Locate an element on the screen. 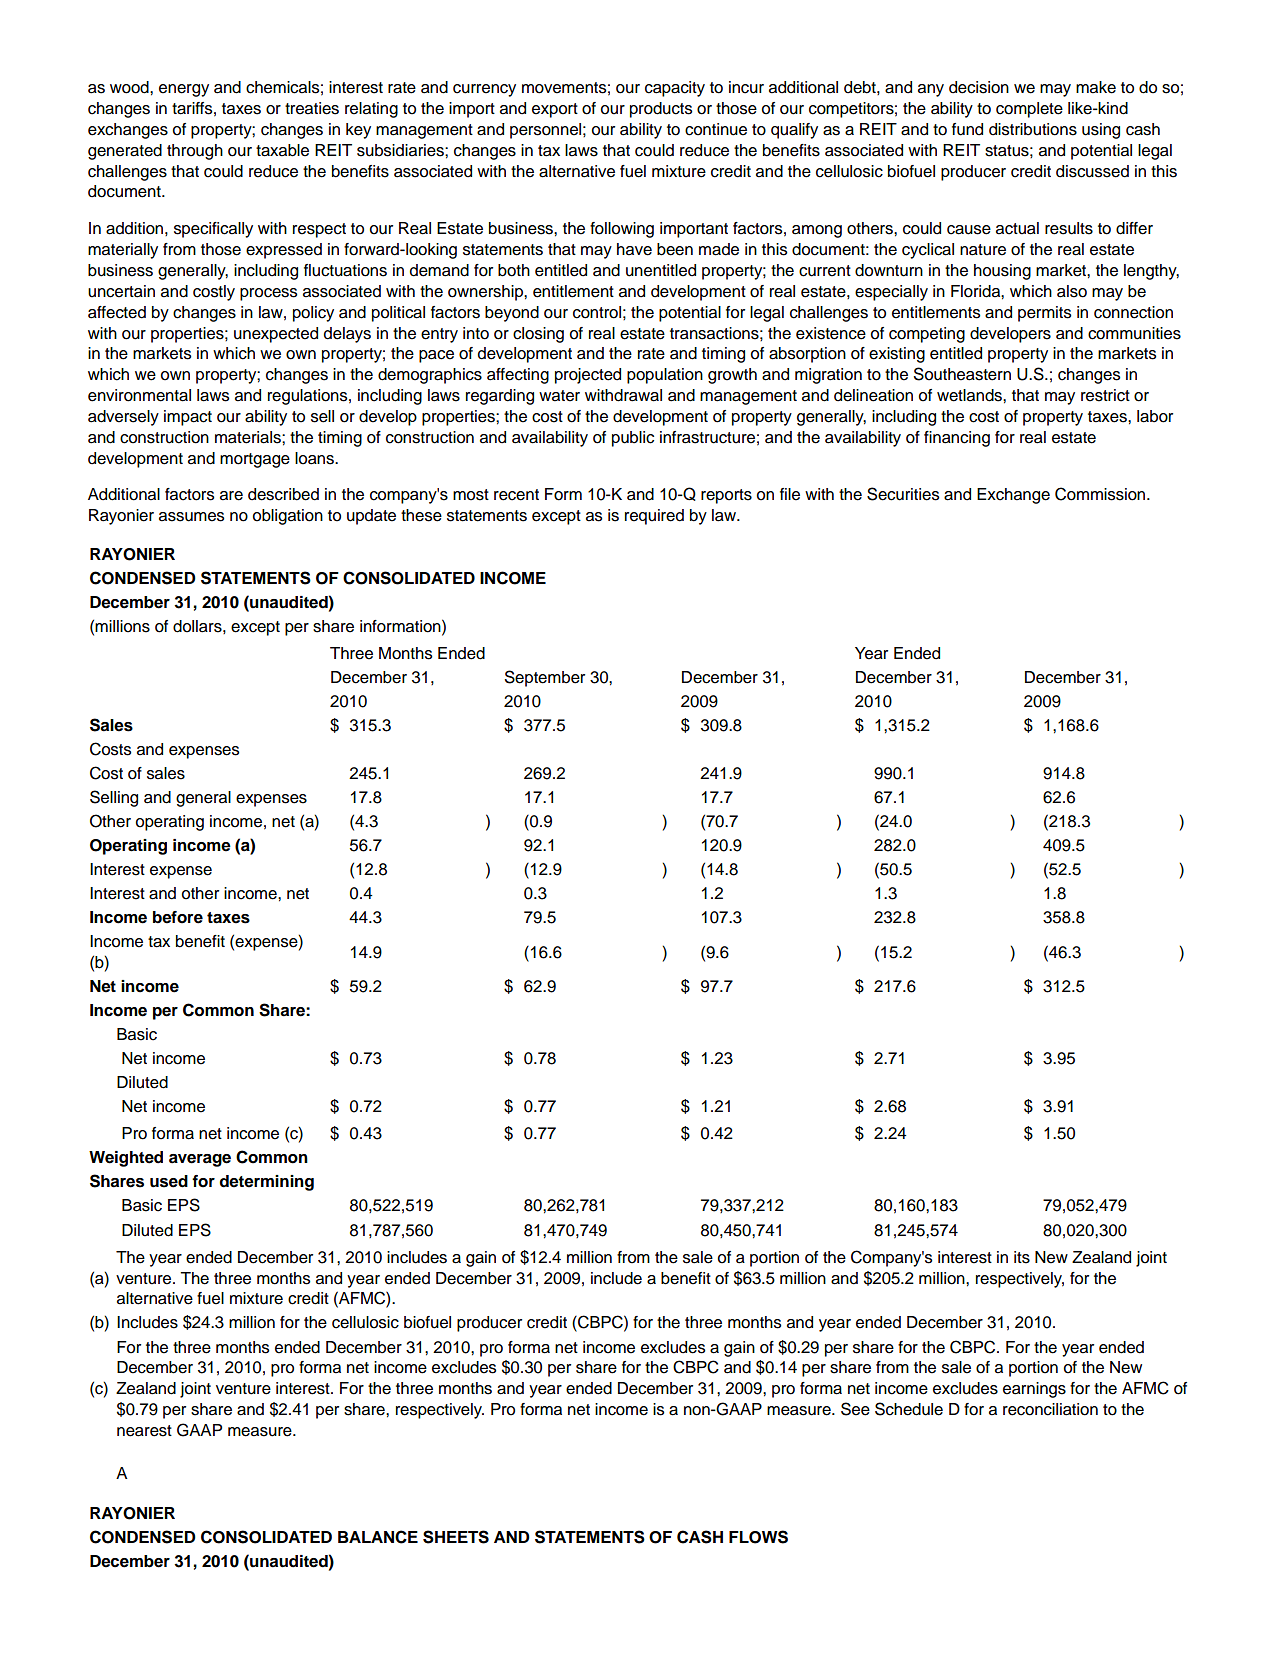 The height and width of the screenshot is (1655, 1279). FLOWS is located at coordinates (758, 1537).
